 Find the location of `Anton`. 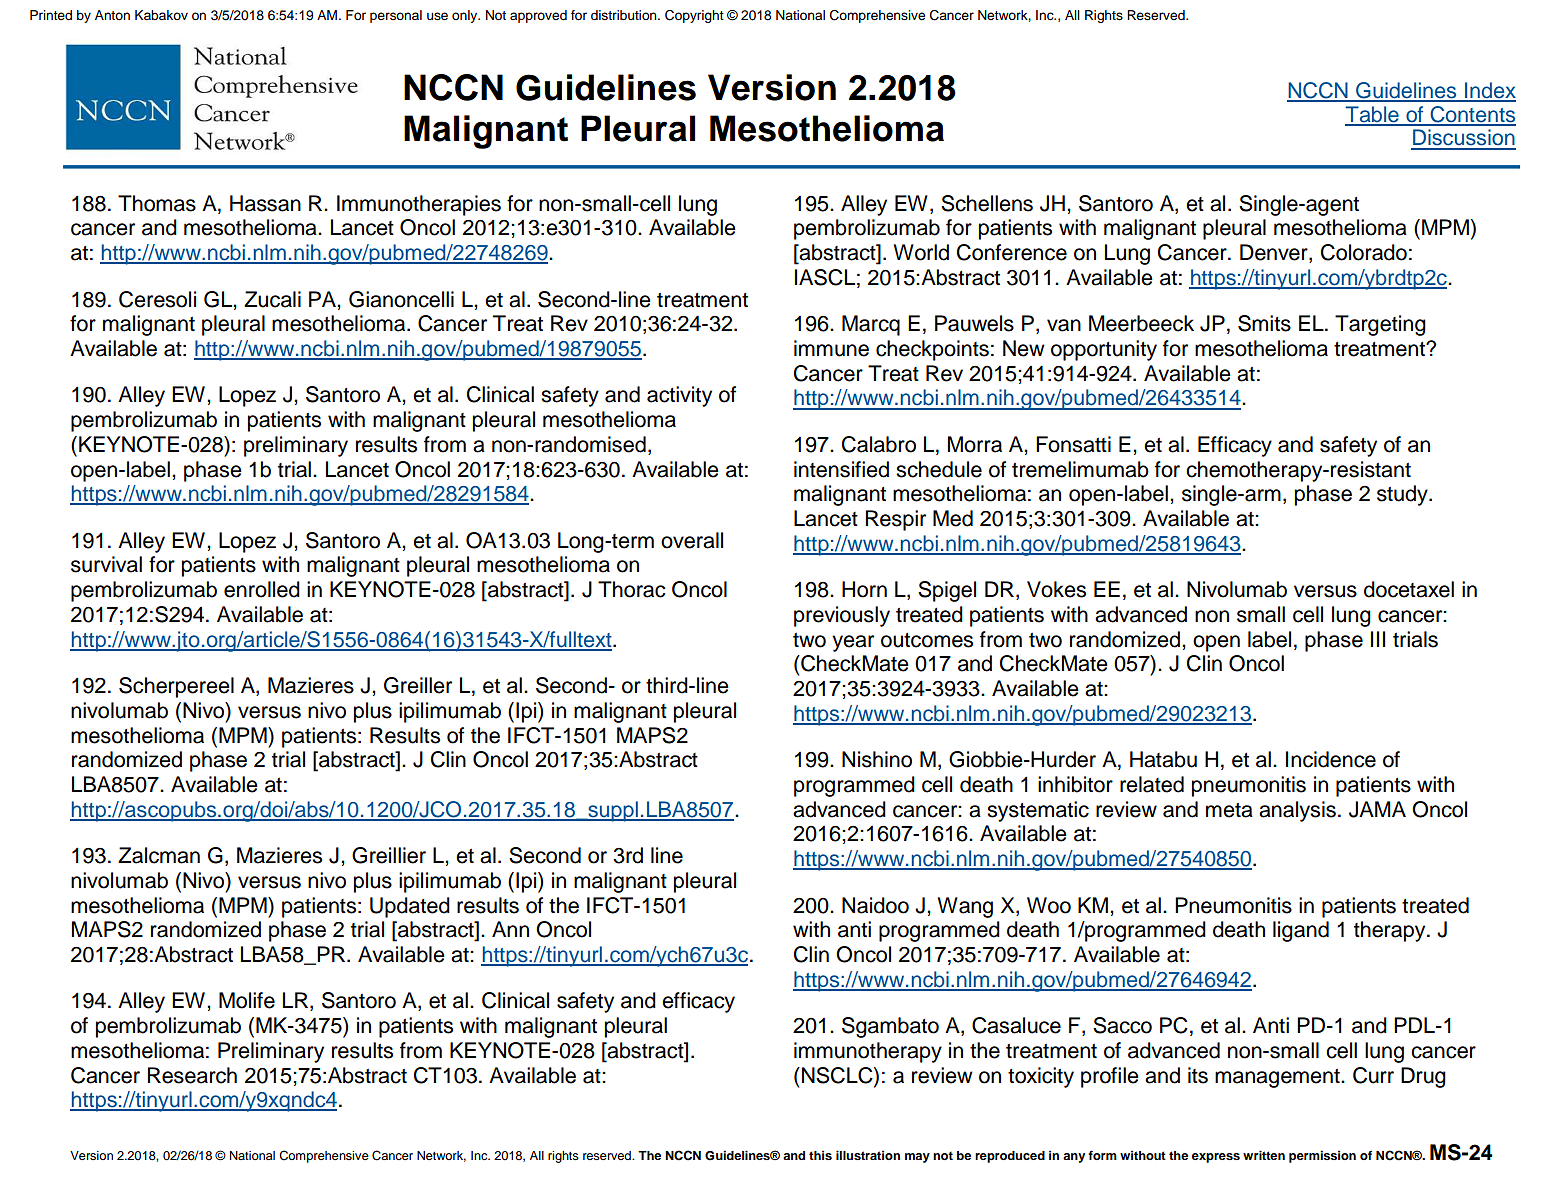

Anton is located at coordinates (112, 15).
